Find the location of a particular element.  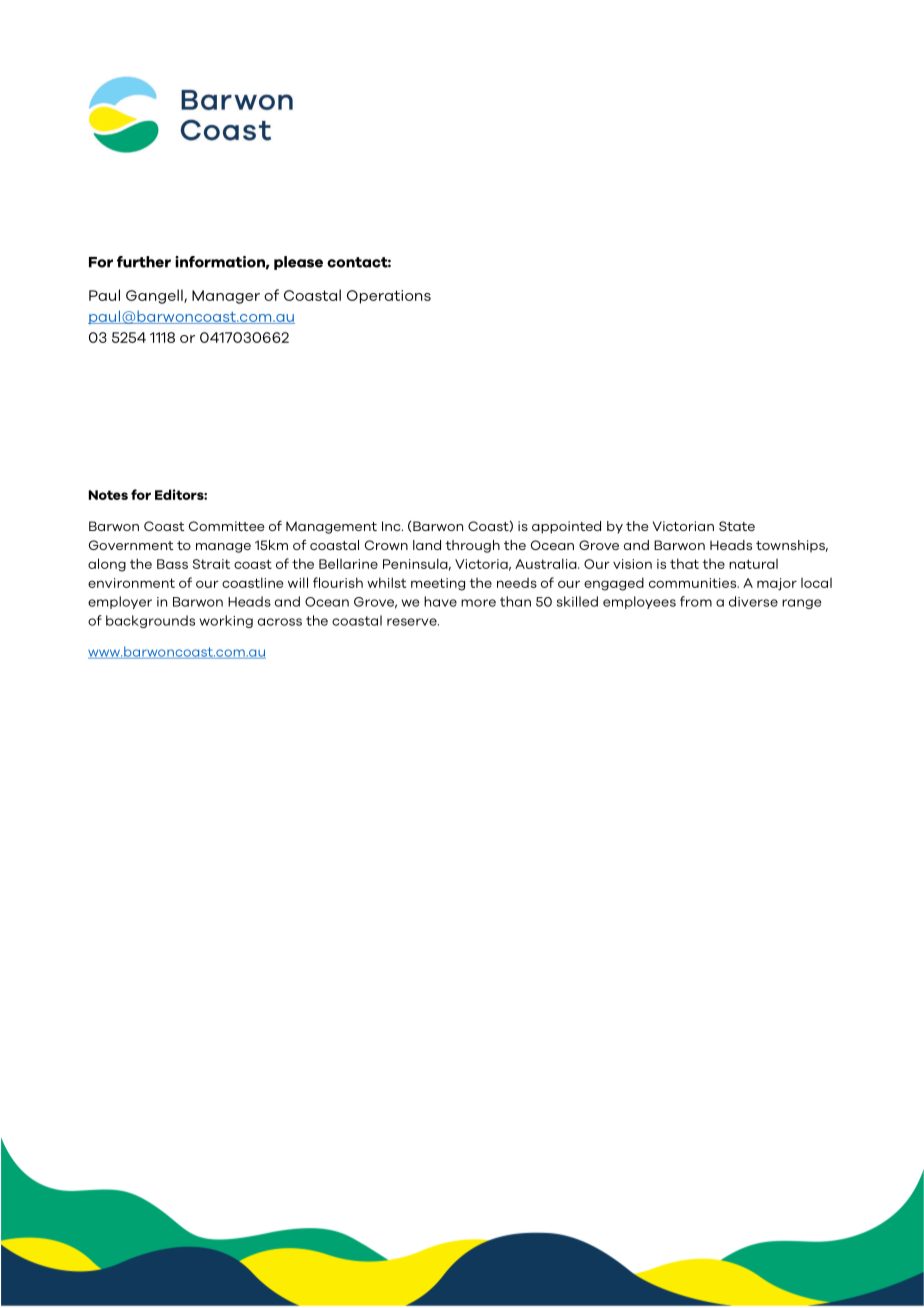

Strait is located at coordinates (211, 564).
